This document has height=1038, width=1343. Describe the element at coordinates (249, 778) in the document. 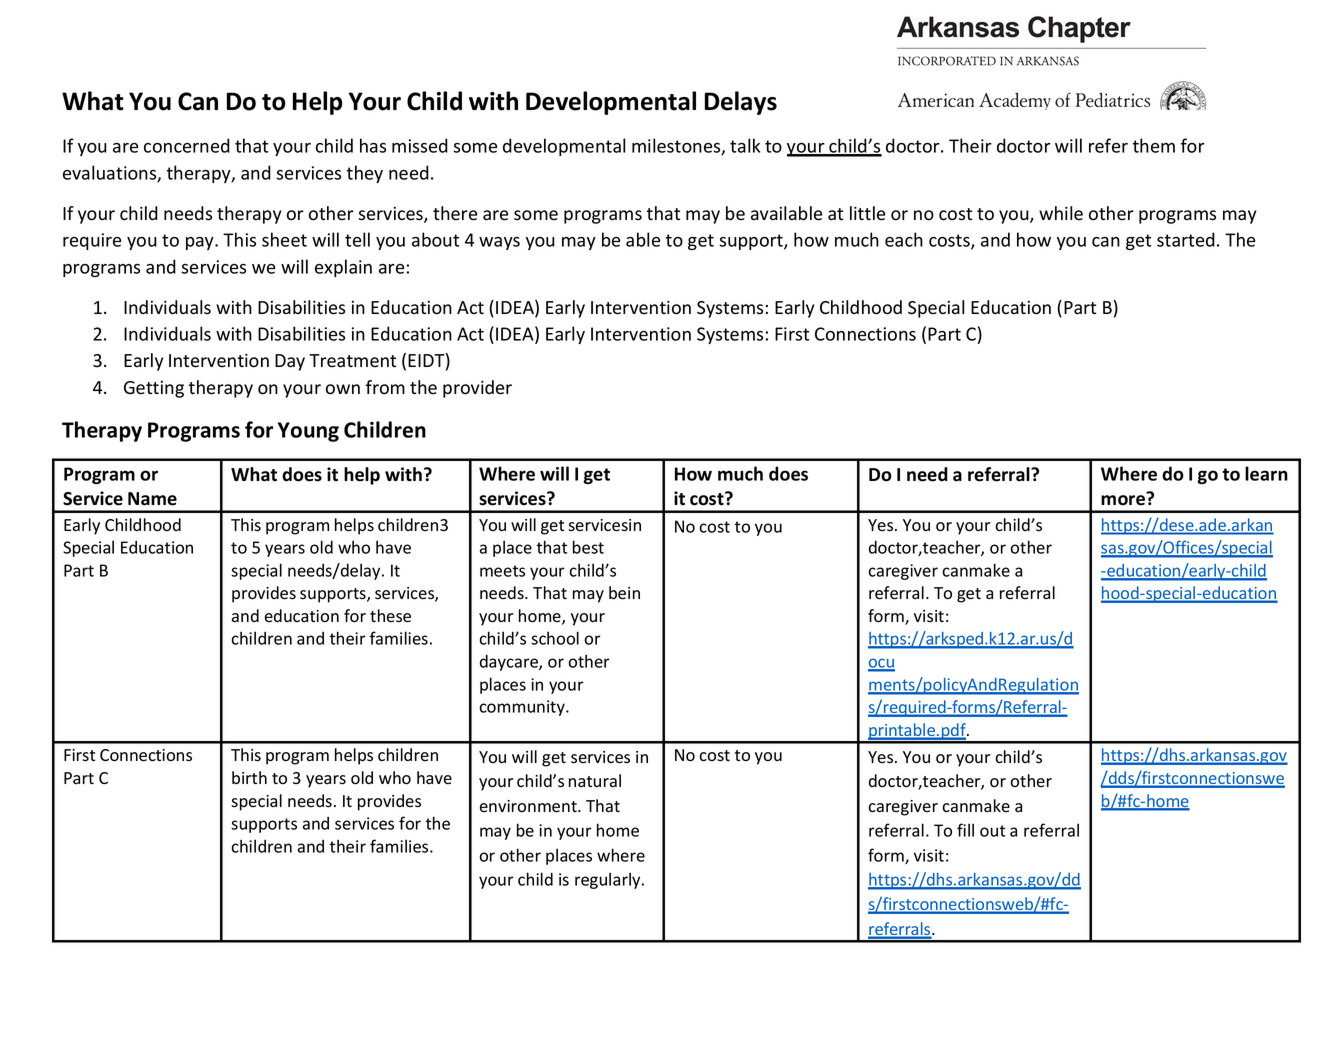

I see `birth` at that location.
